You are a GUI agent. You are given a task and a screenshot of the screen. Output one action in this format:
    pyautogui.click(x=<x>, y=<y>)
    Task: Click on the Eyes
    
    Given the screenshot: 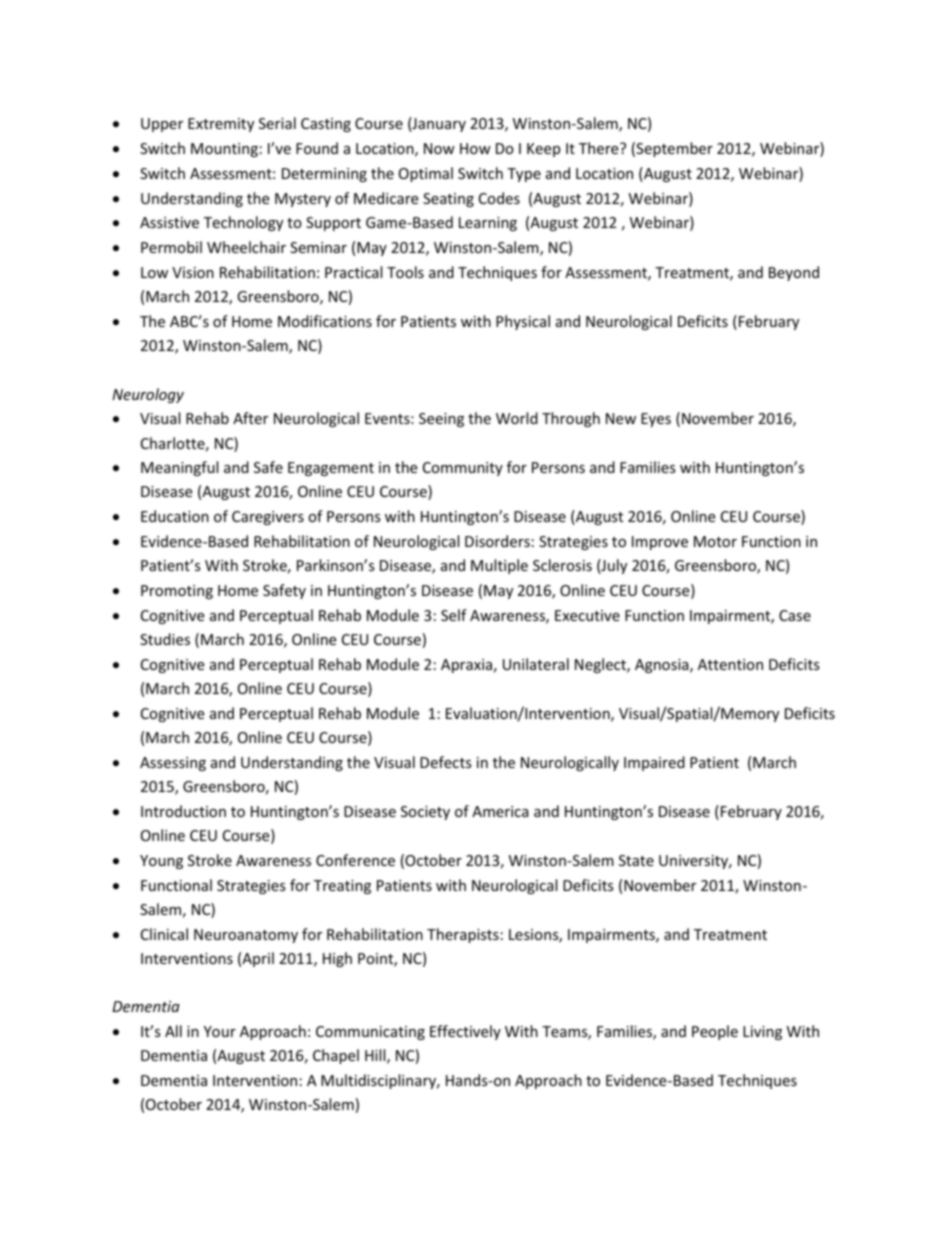 What is the action you would take?
    pyautogui.click(x=656, y=420)
